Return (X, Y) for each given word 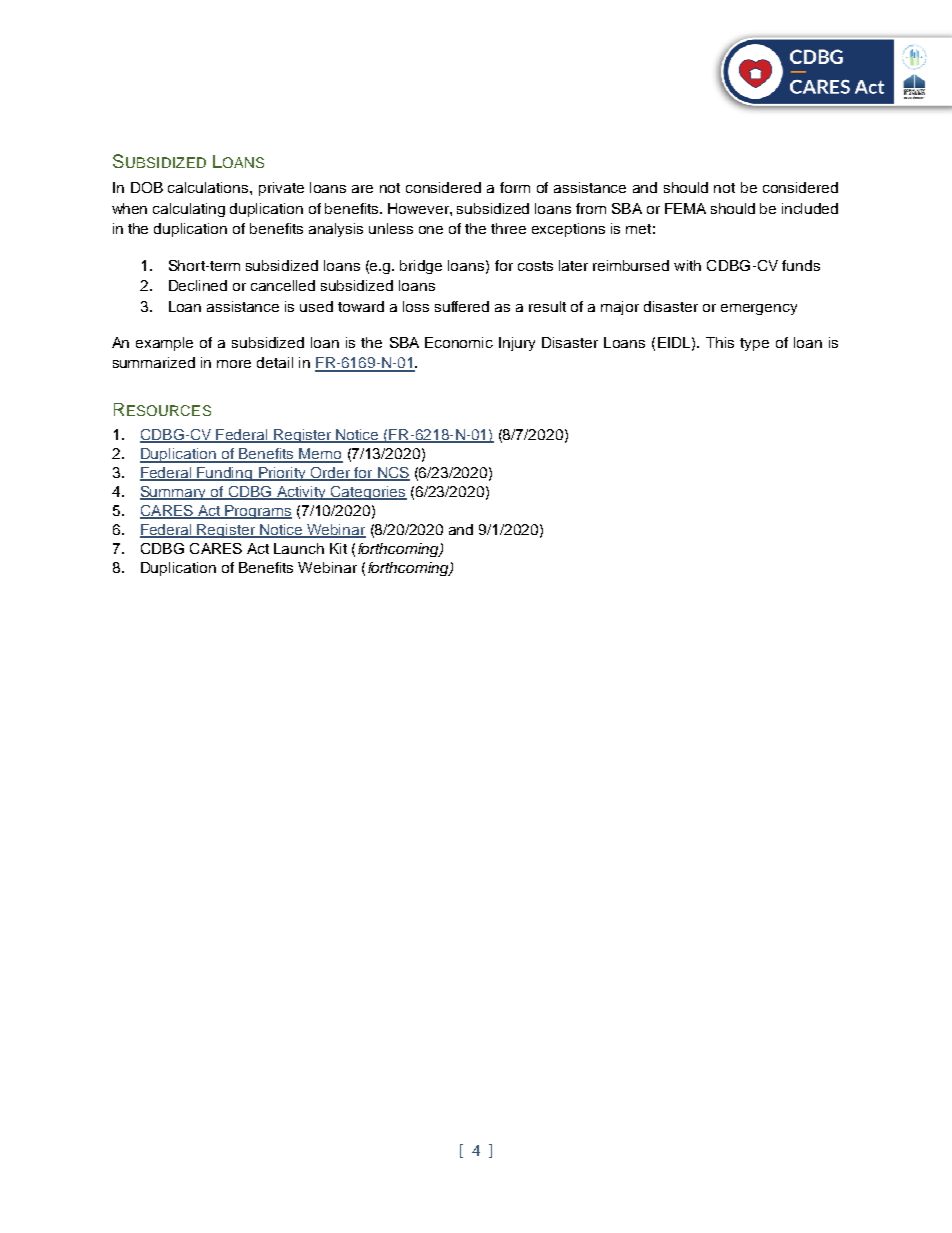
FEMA (685, 208)
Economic (459, 342)
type (754, 344)
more (234, 364)
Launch (299, 548)
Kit (338, 548)
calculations (209, 187)
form (515, 187)
